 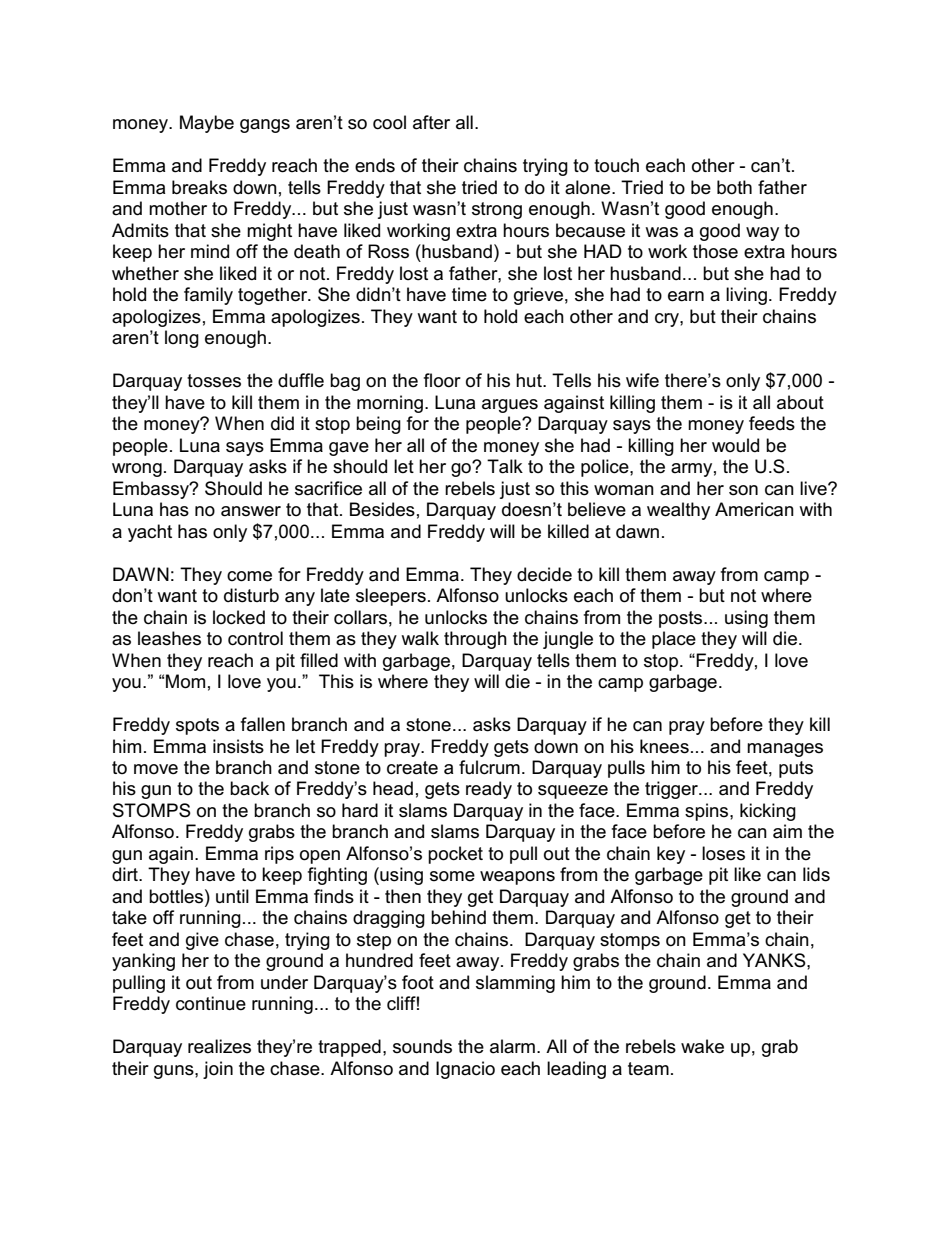 What do you see at coordinates (735, 445) in the page?
I see `would` at bounding box center [735, 445].
